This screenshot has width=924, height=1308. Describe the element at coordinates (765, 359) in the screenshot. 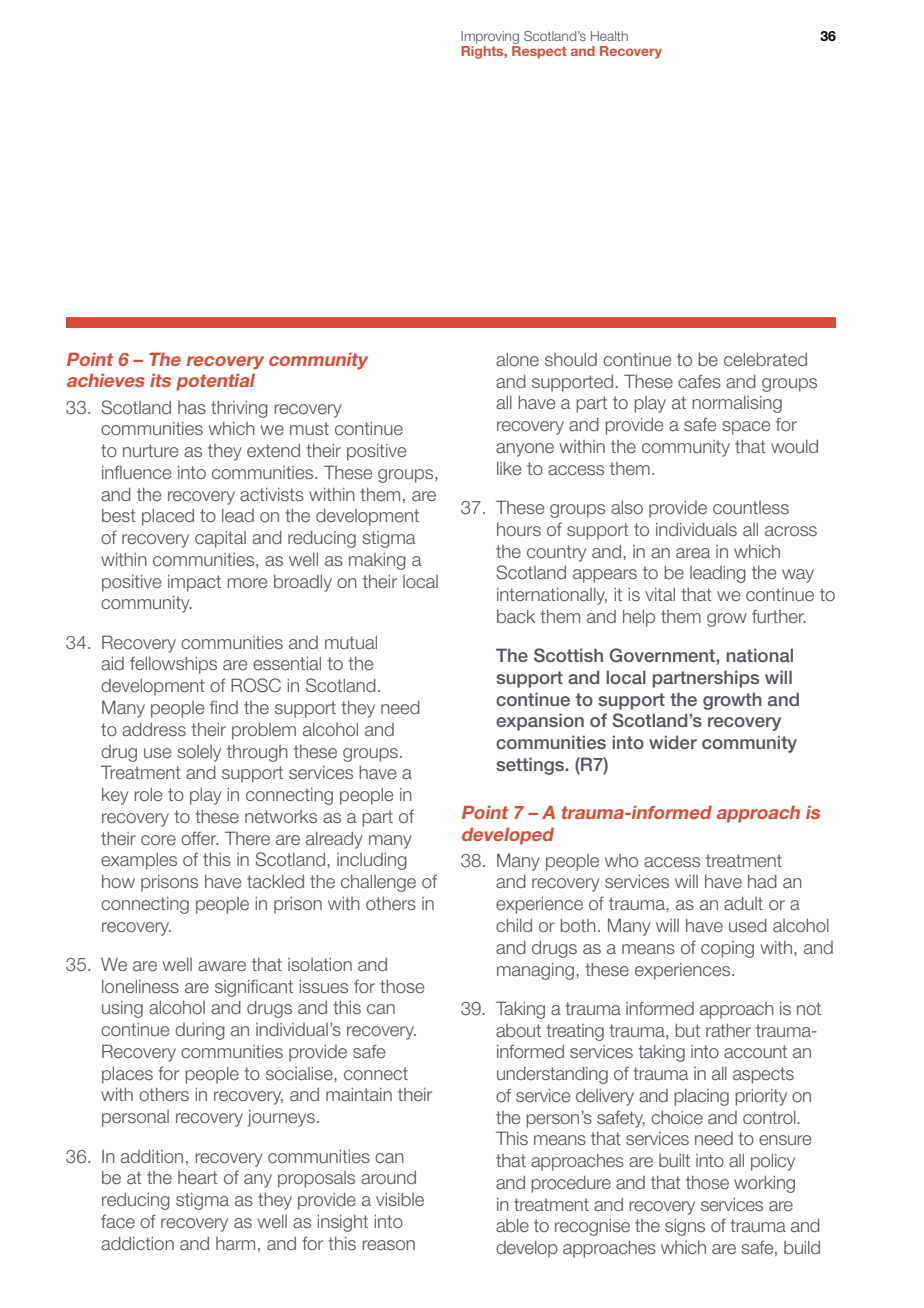

I see `celebrated` at that location.
